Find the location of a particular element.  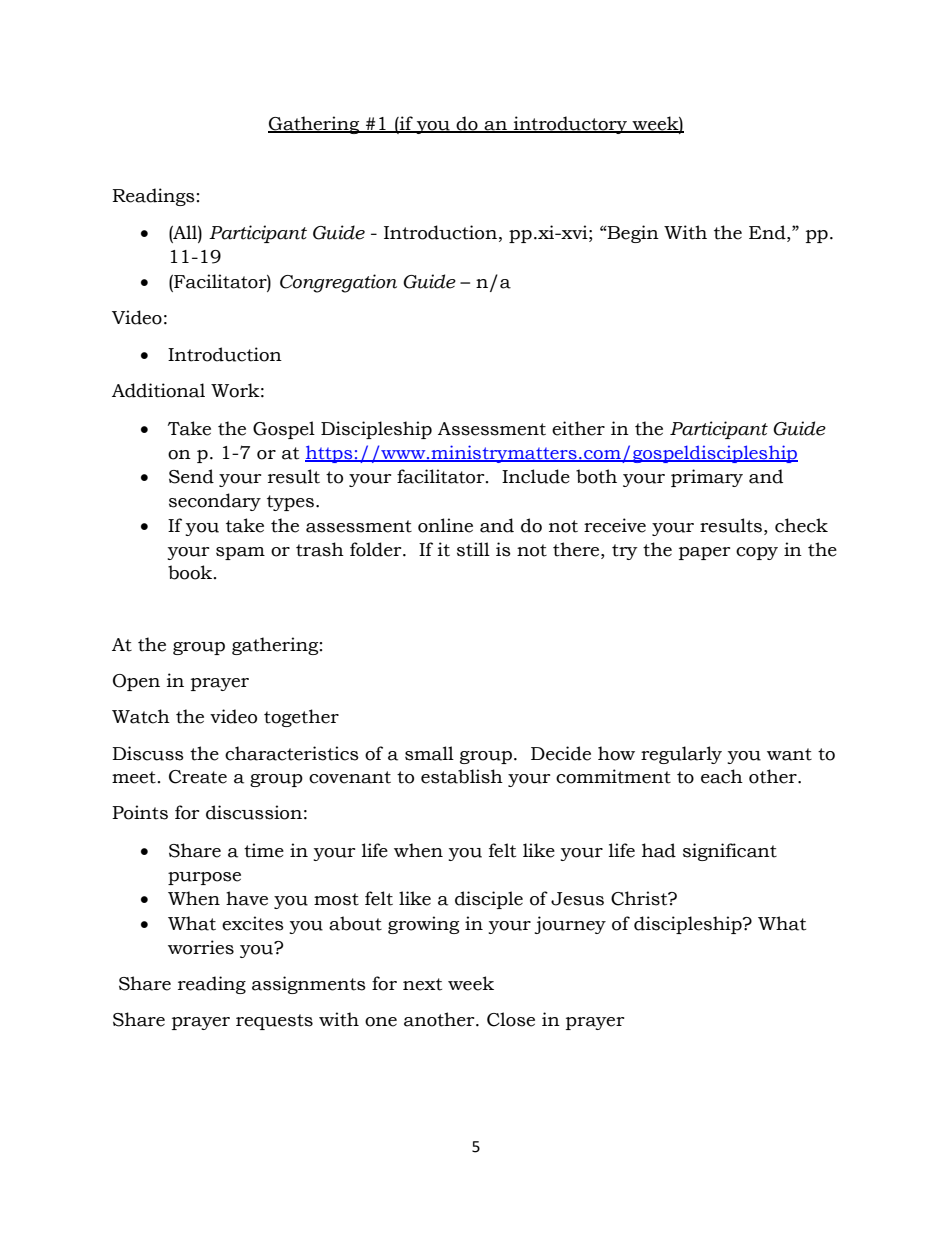

next is located at coordinates (422, 984).
